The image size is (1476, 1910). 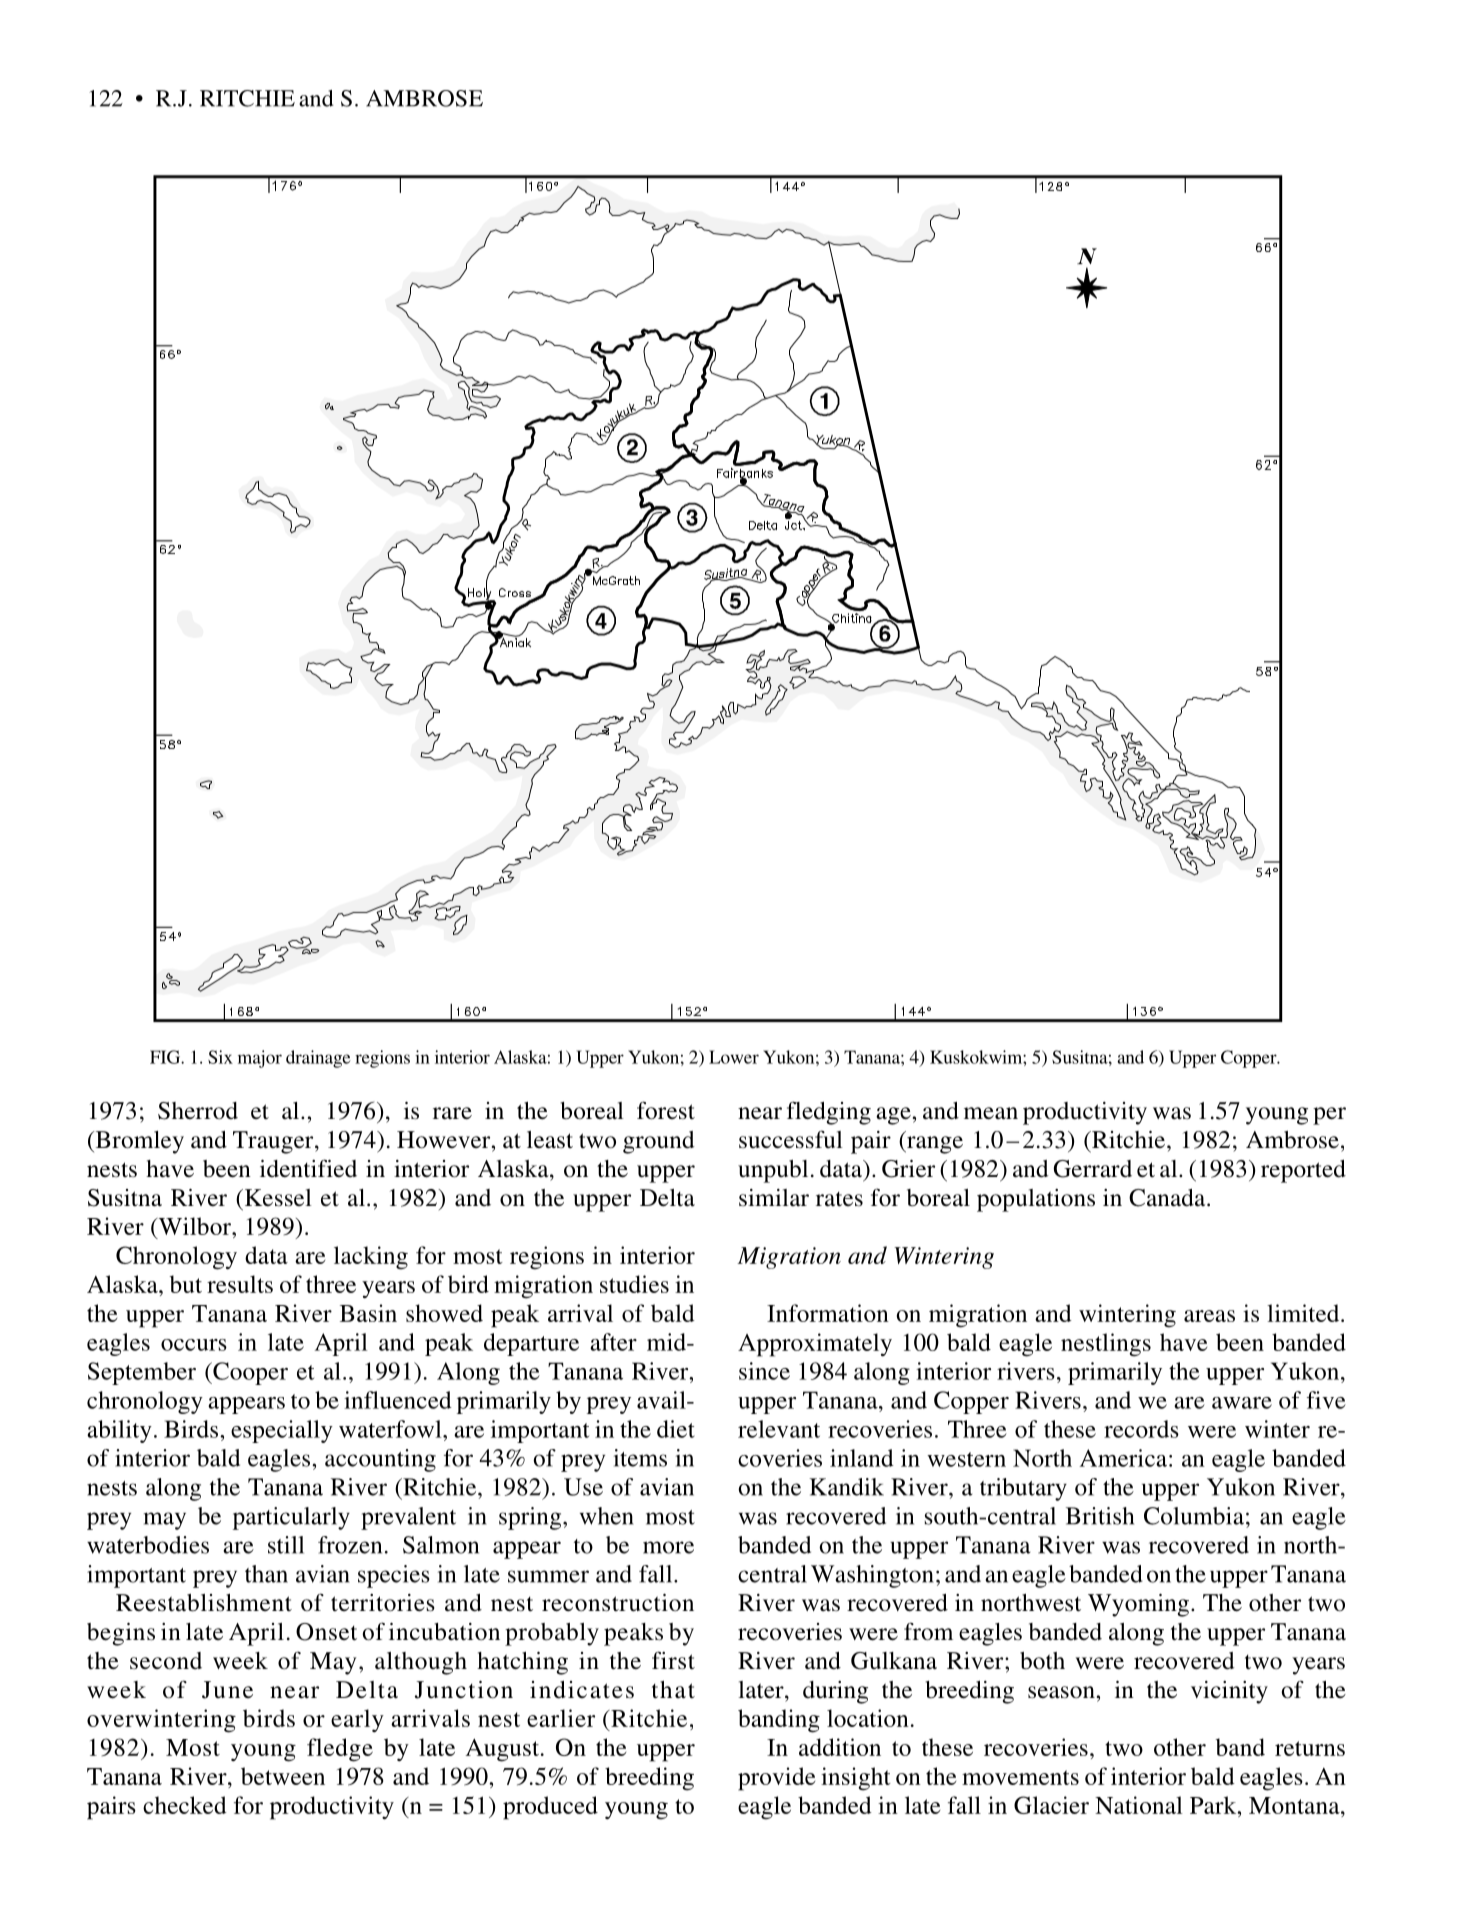 I want to click on mean, so click(x=991, y=1113).
